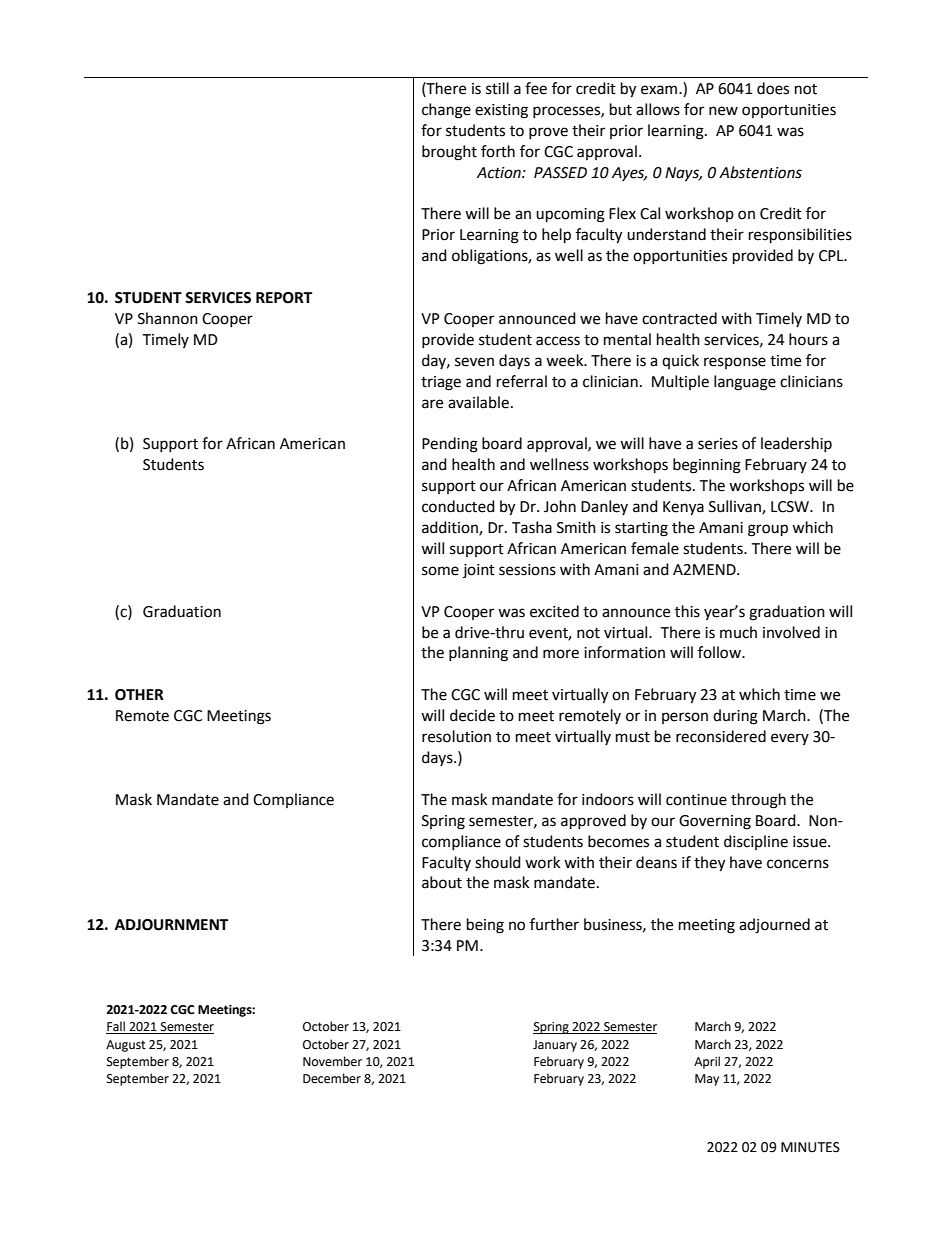 This page has height=1233, width=952. Describe the element at coordinates (501, 111) in the page. I see `existing` at that location.
